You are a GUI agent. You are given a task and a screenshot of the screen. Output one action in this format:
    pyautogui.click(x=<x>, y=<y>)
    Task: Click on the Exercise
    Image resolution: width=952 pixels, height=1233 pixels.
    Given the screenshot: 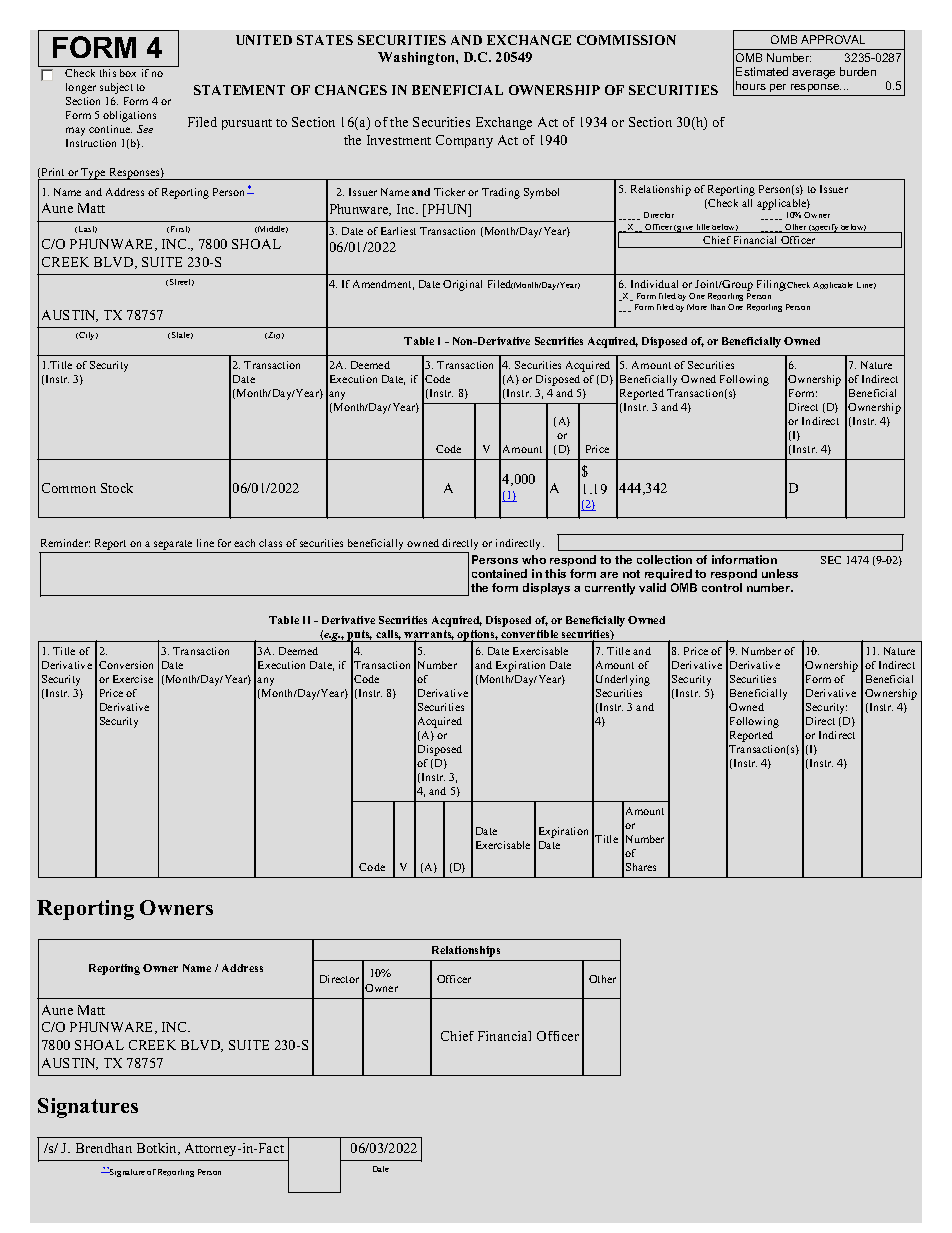 What is the action you would take?
    pyautogui.click(x=133, y=679)
